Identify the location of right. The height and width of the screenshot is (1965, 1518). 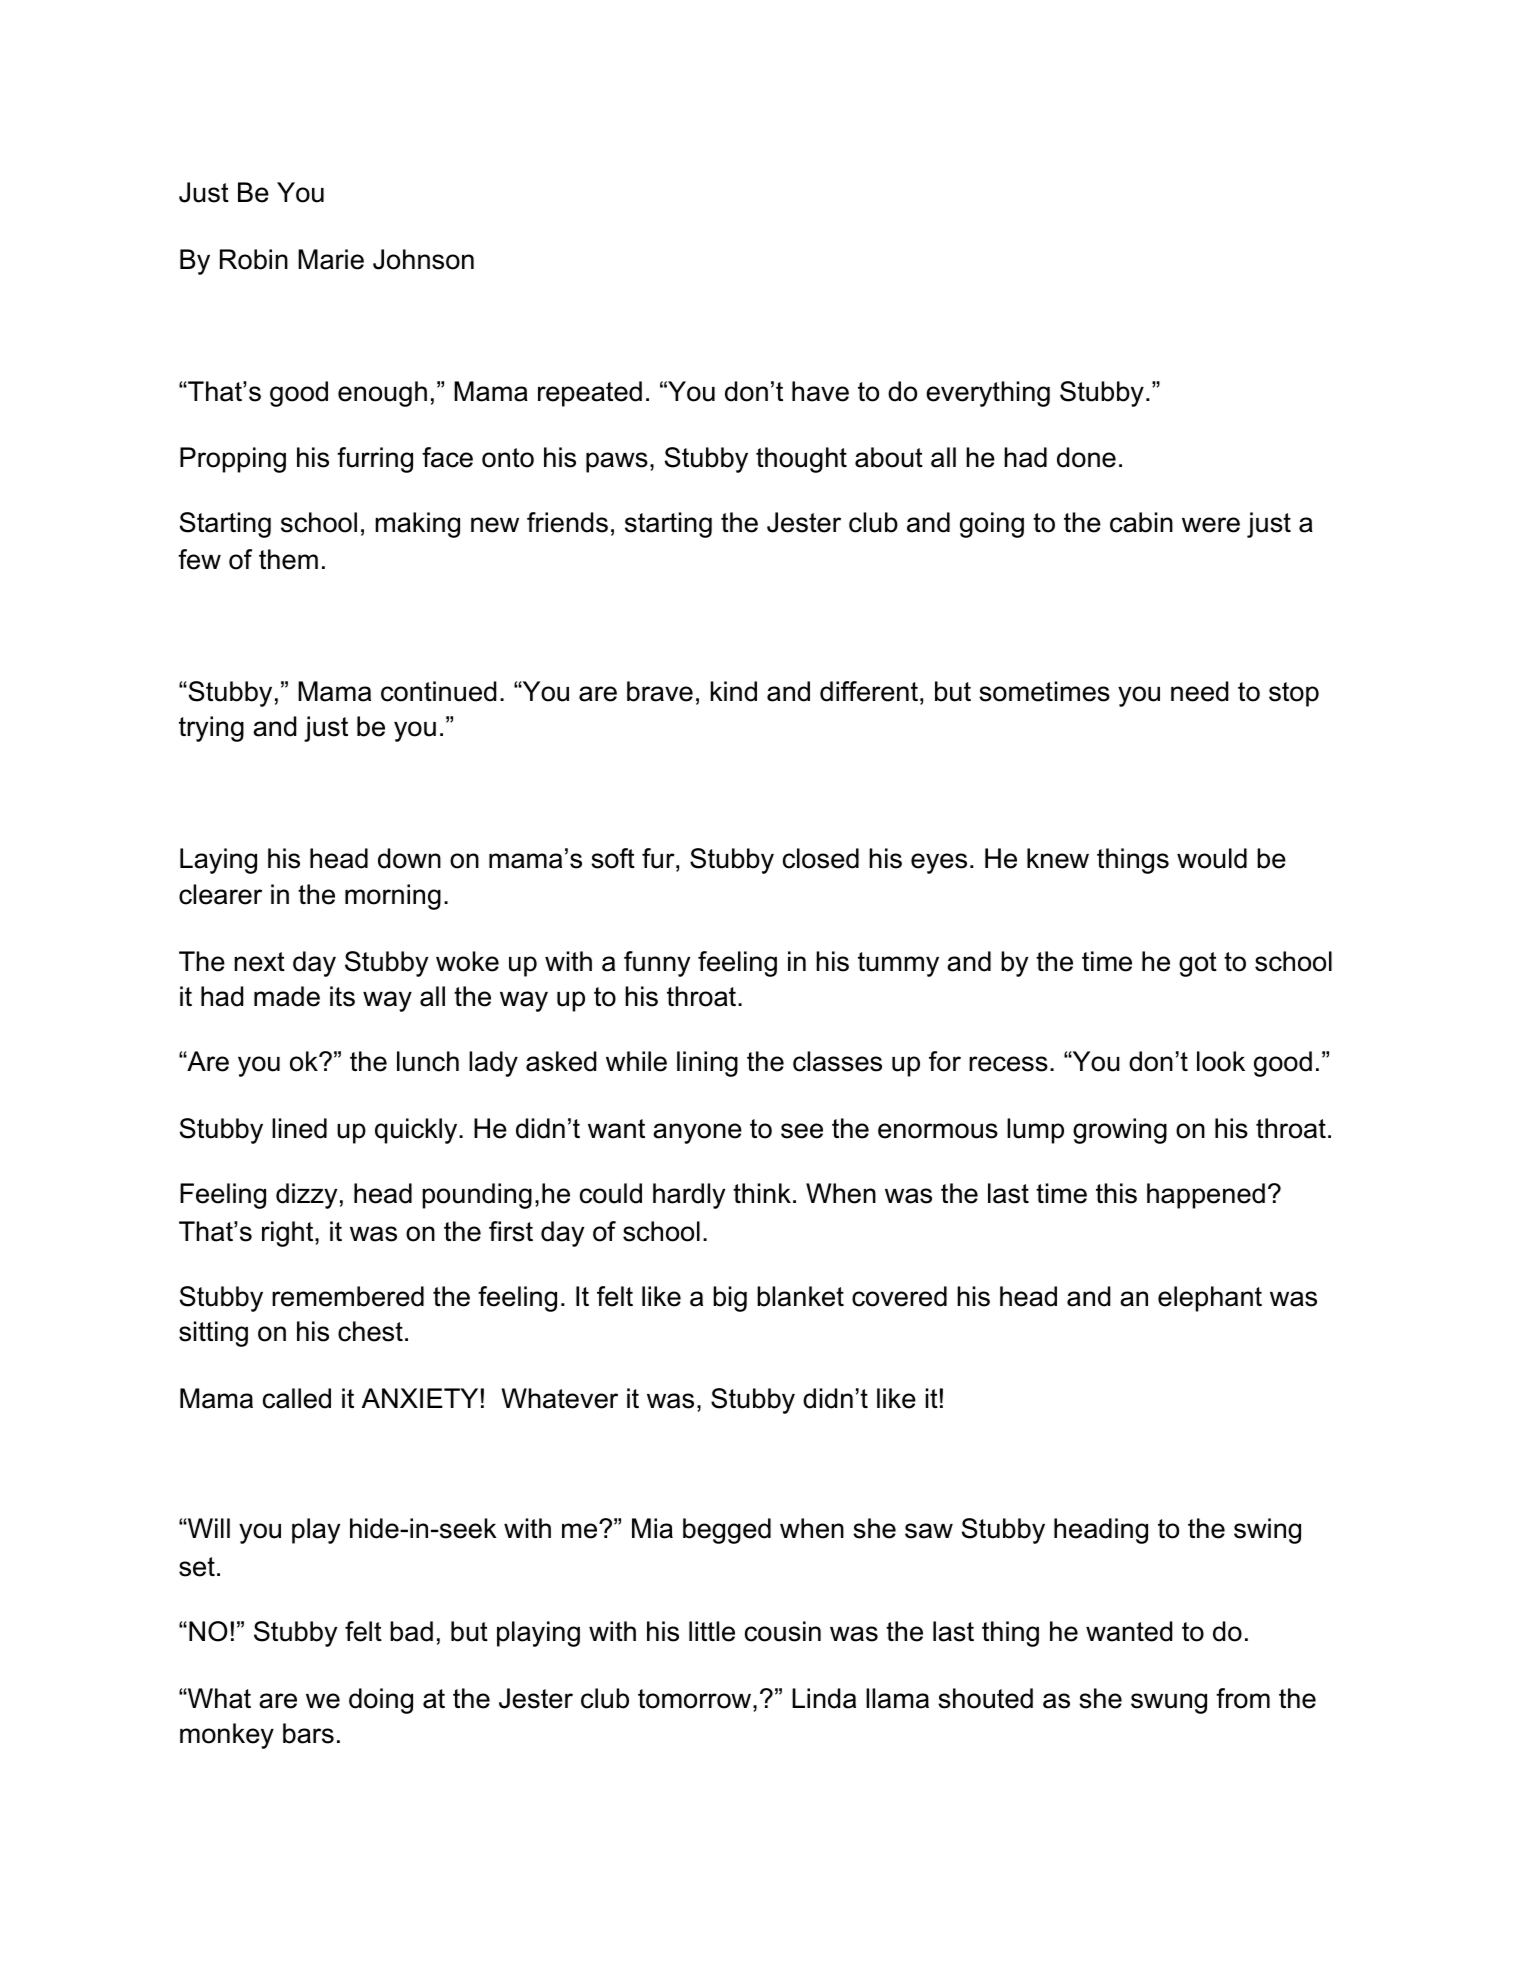
(289, 1234).
